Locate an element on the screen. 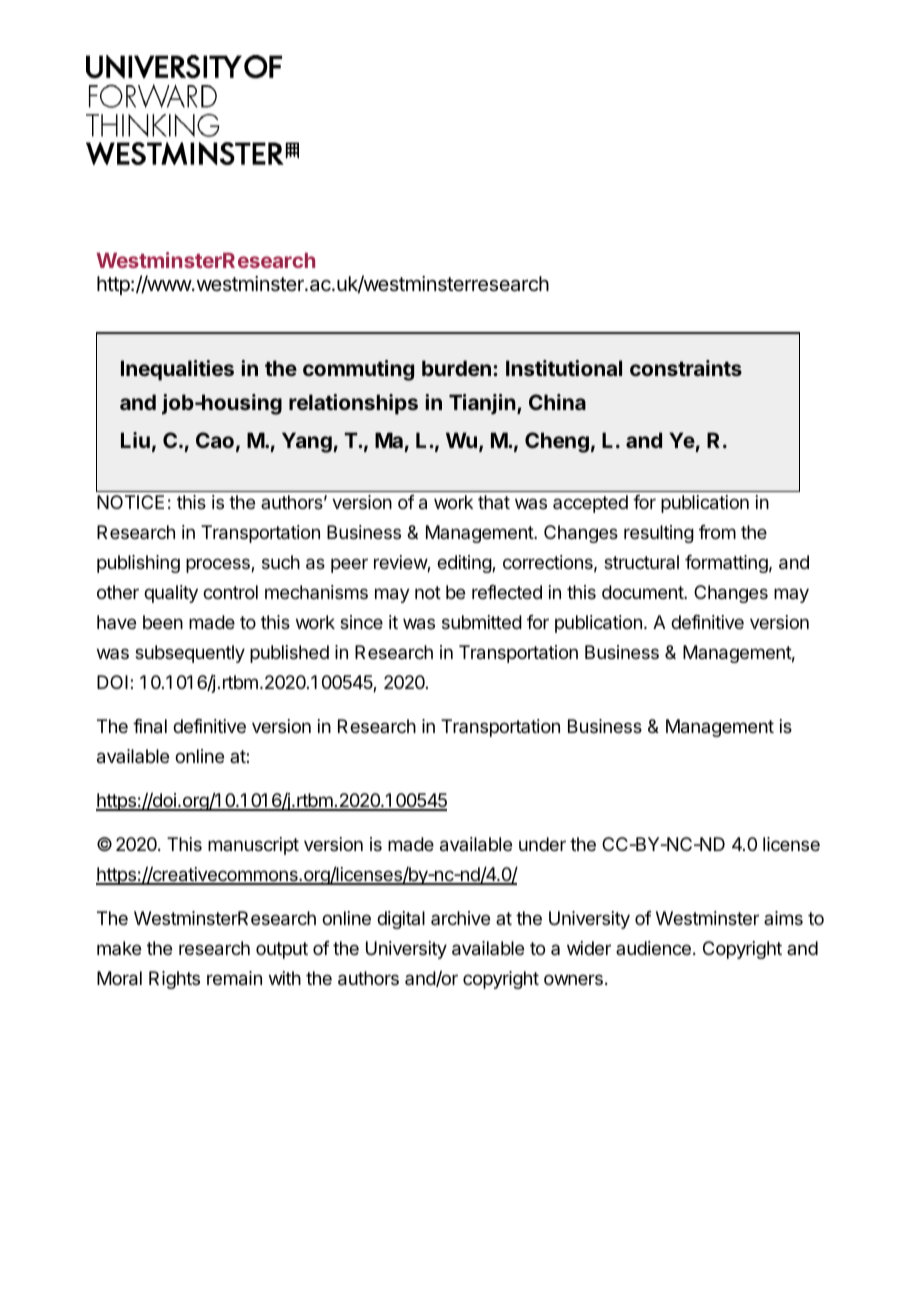 The image size is (924, 1308). Inequalities is located at coordinates (177, 370).
